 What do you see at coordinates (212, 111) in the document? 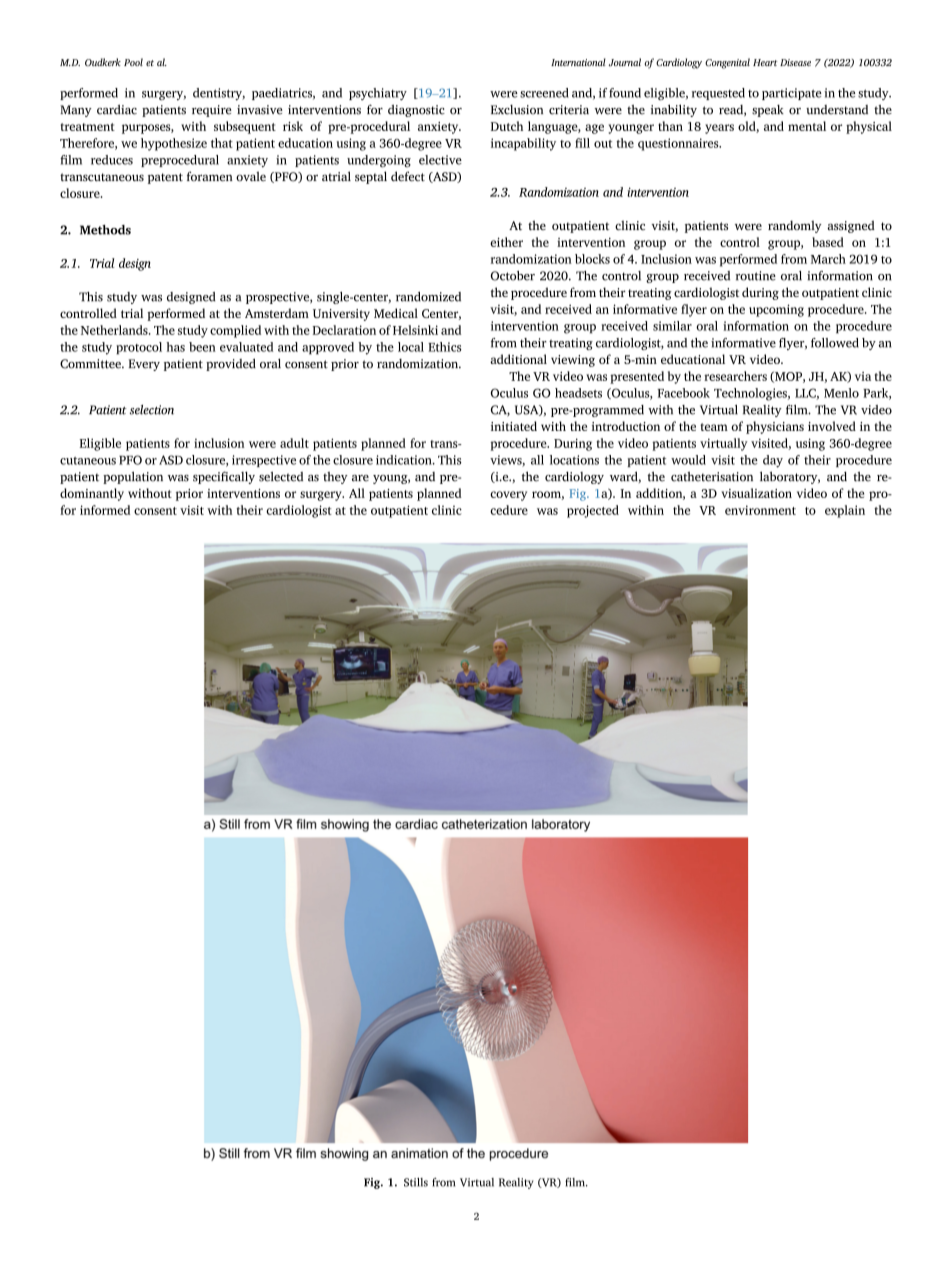
I see `require` at bounding box center [212, 111].
